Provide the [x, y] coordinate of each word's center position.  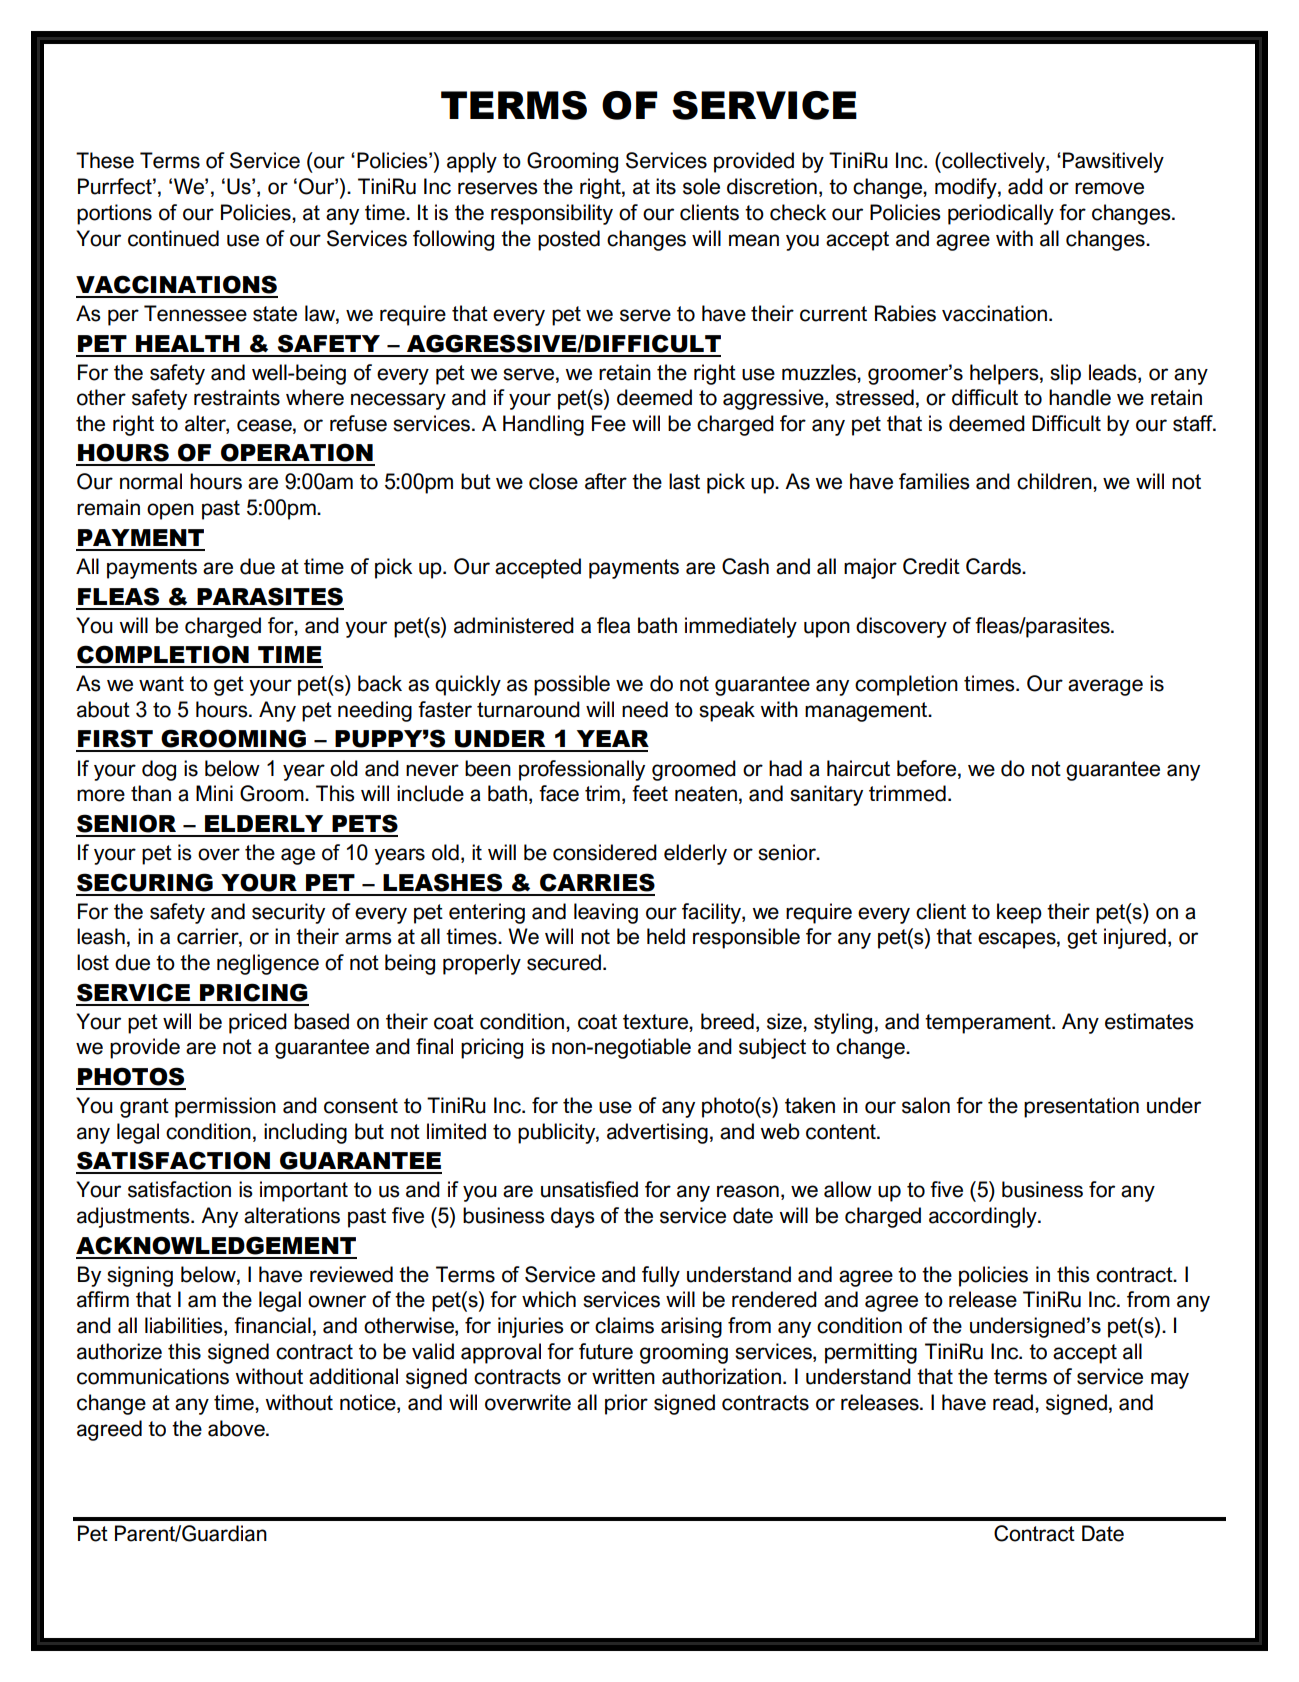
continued [173, 238]
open [170, 511]
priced [258, 1023]
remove [1109, 188]
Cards [994, 566]
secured [564, 962]
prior [626, 1404]
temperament [989, 1024]
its [666, 186]
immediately [741, 627]
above [237, 1428]
